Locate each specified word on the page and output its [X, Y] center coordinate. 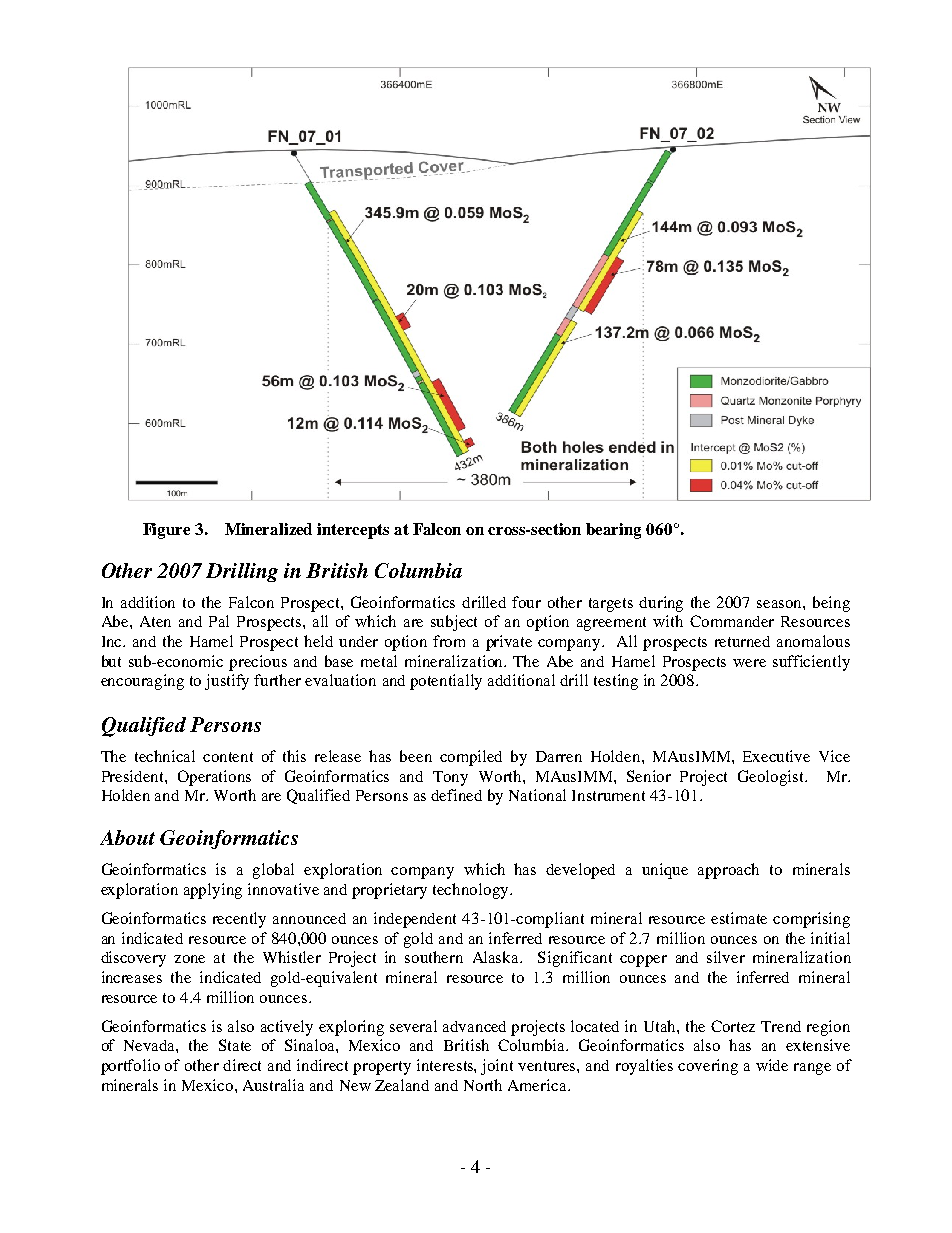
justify [227, 682]
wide [772, 1065]
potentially [446, 682]
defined [456, 795]
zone [189, 959]
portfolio [130, 1067]
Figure [166, 531]
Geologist [772, 778]
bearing [613, 531]
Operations [214, 778]
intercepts [353, 531]
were [749, 663]
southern [434, 957]
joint [497, 1067]
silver [726, 957]
